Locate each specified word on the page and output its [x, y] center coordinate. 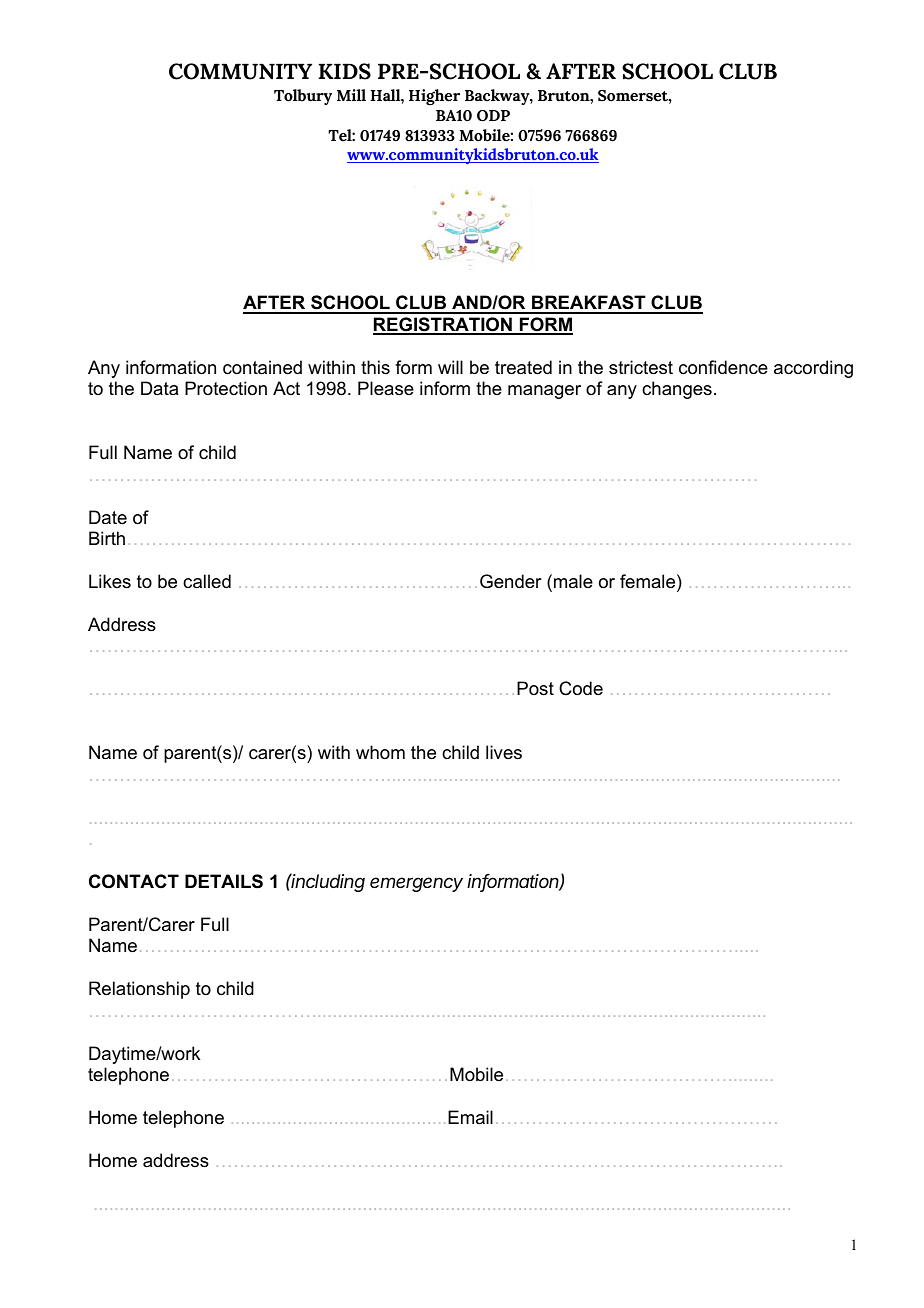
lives [504, 752]
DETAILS [224, 881]
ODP [493, 116]
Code [581, 688]
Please [386, 388]
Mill [351, 95]
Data [159, 388]
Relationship [139, 990]
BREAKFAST [589, 304]
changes [677, 390]
